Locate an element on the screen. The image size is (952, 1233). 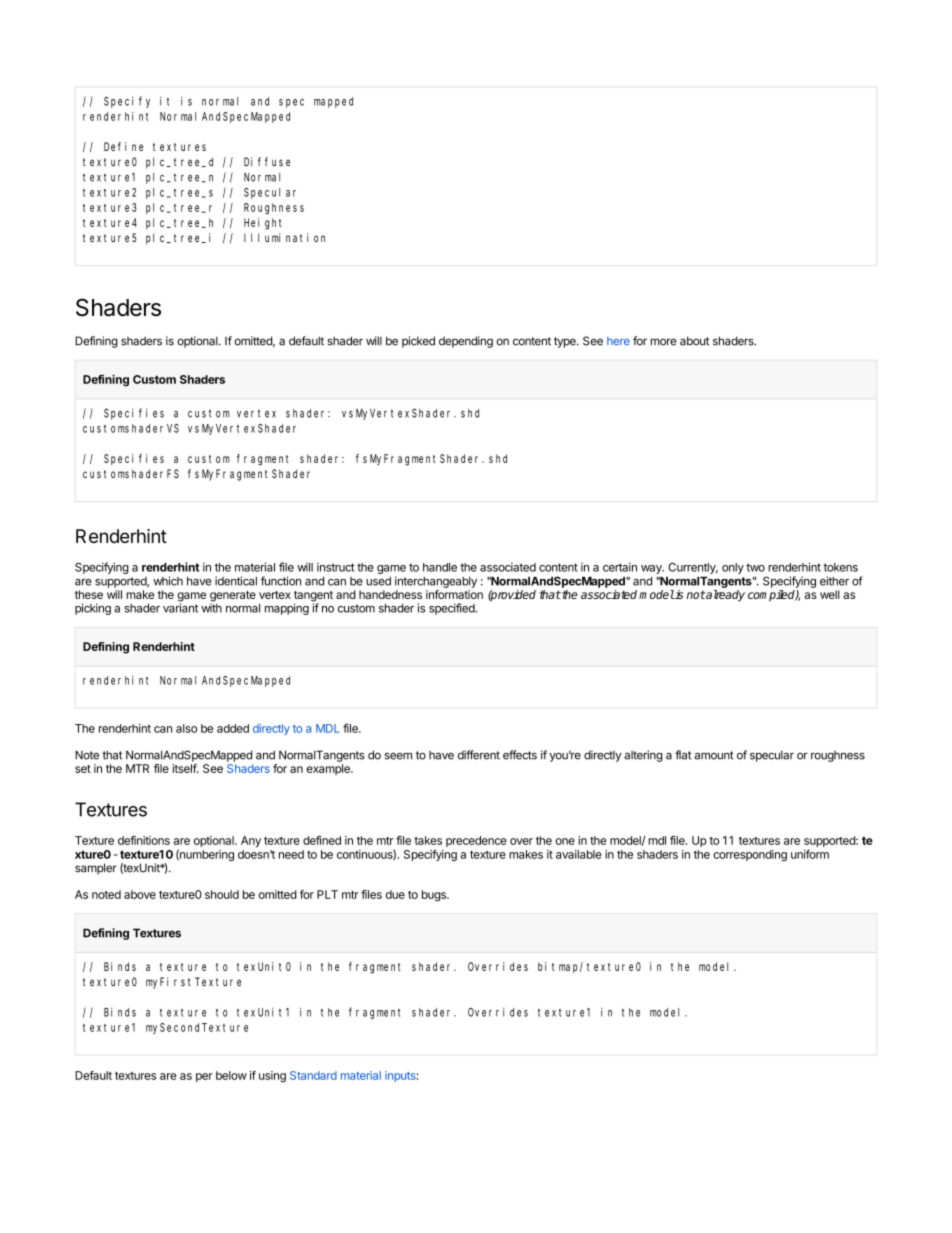
depending is located at coordinates (466, 342).
